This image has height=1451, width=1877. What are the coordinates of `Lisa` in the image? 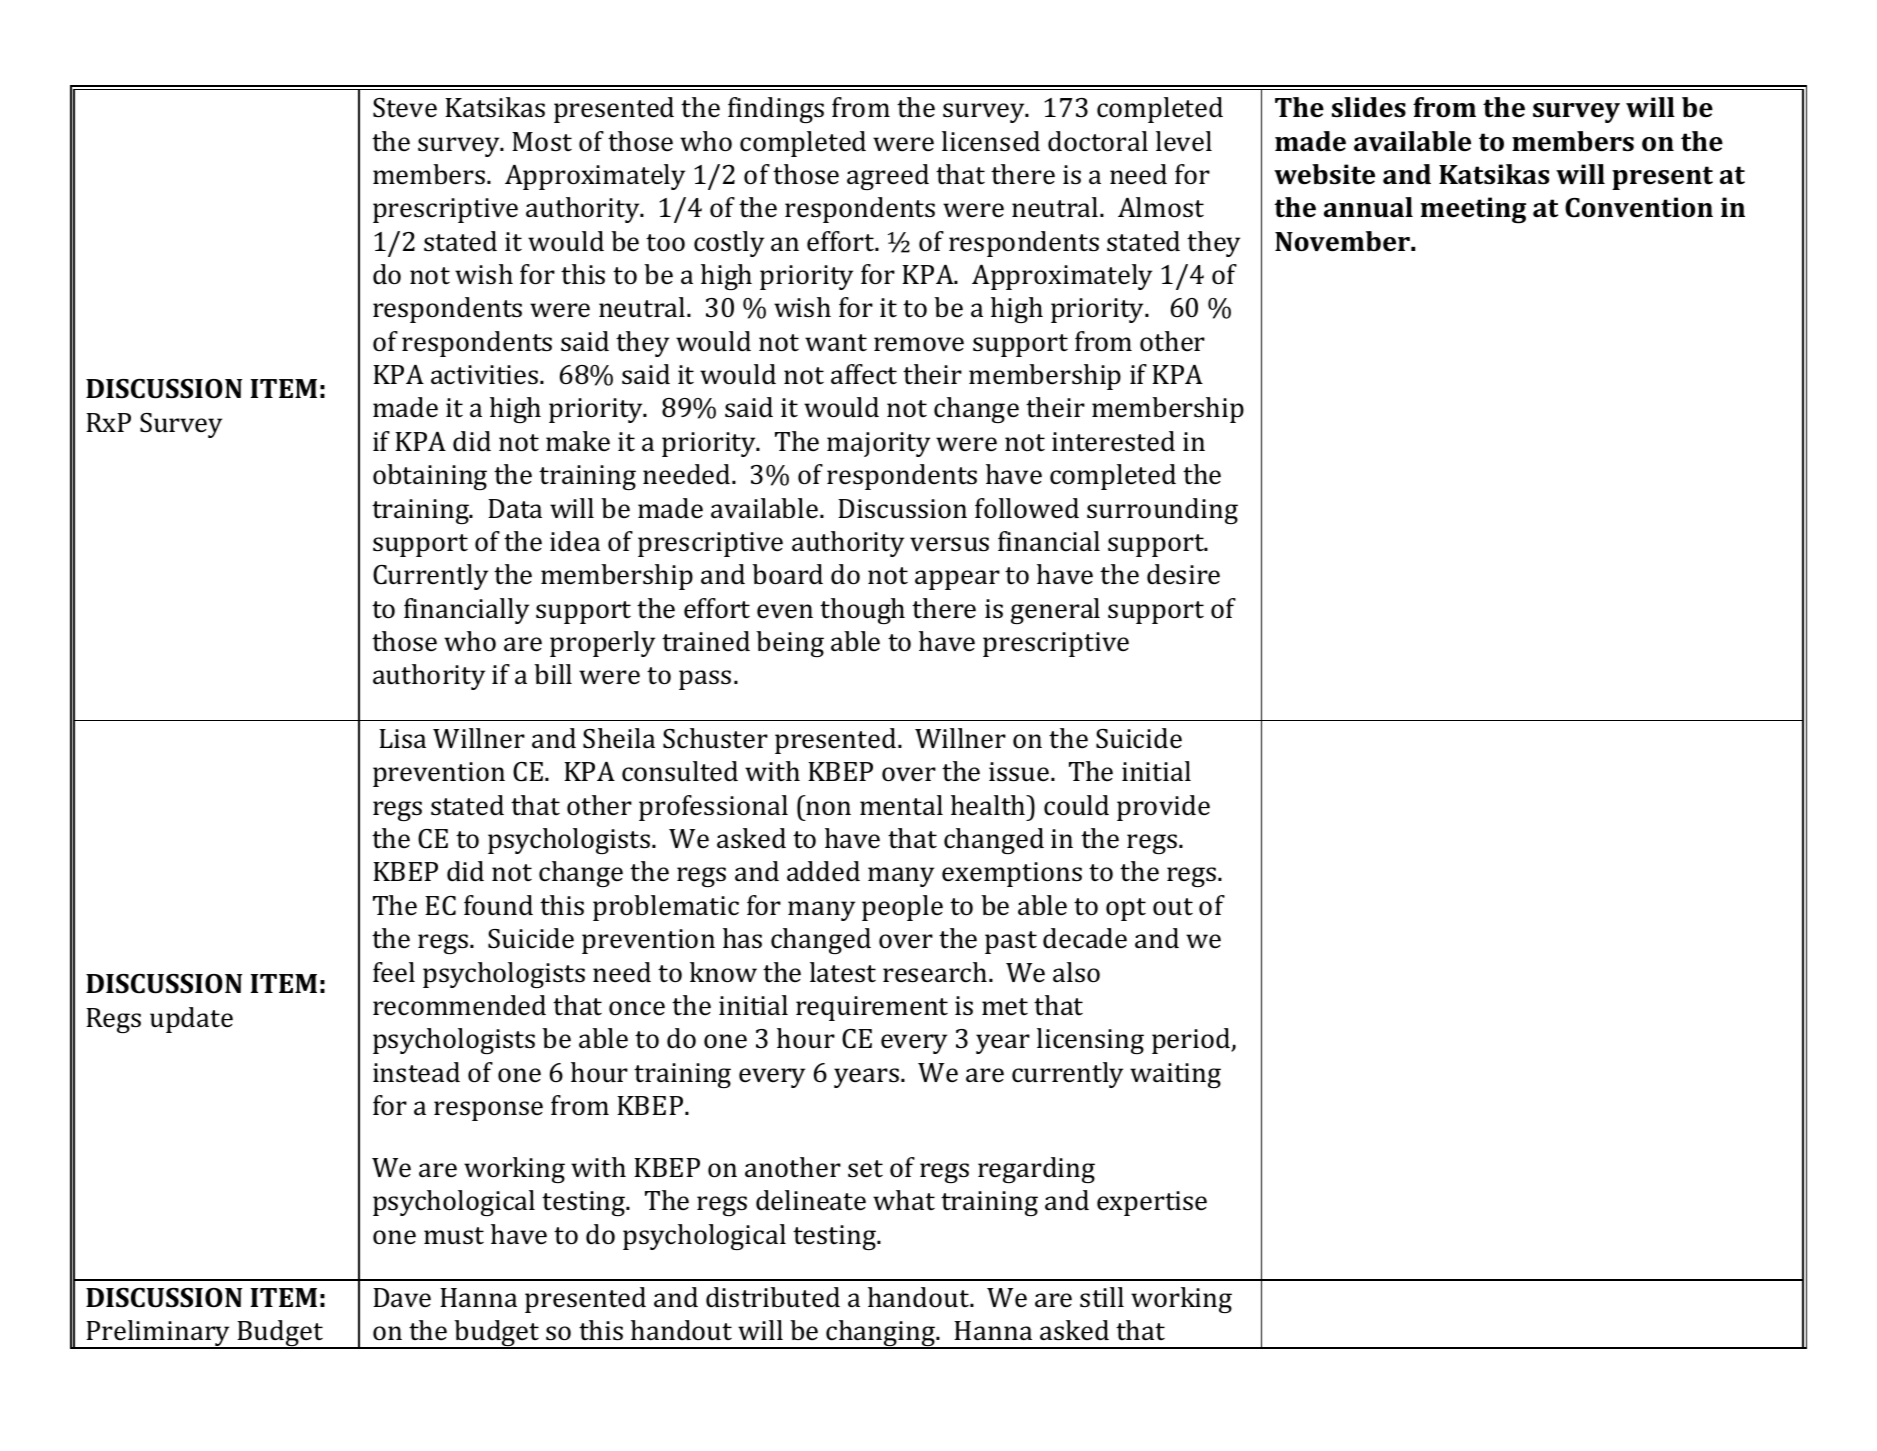 It's located at (402, 739).
